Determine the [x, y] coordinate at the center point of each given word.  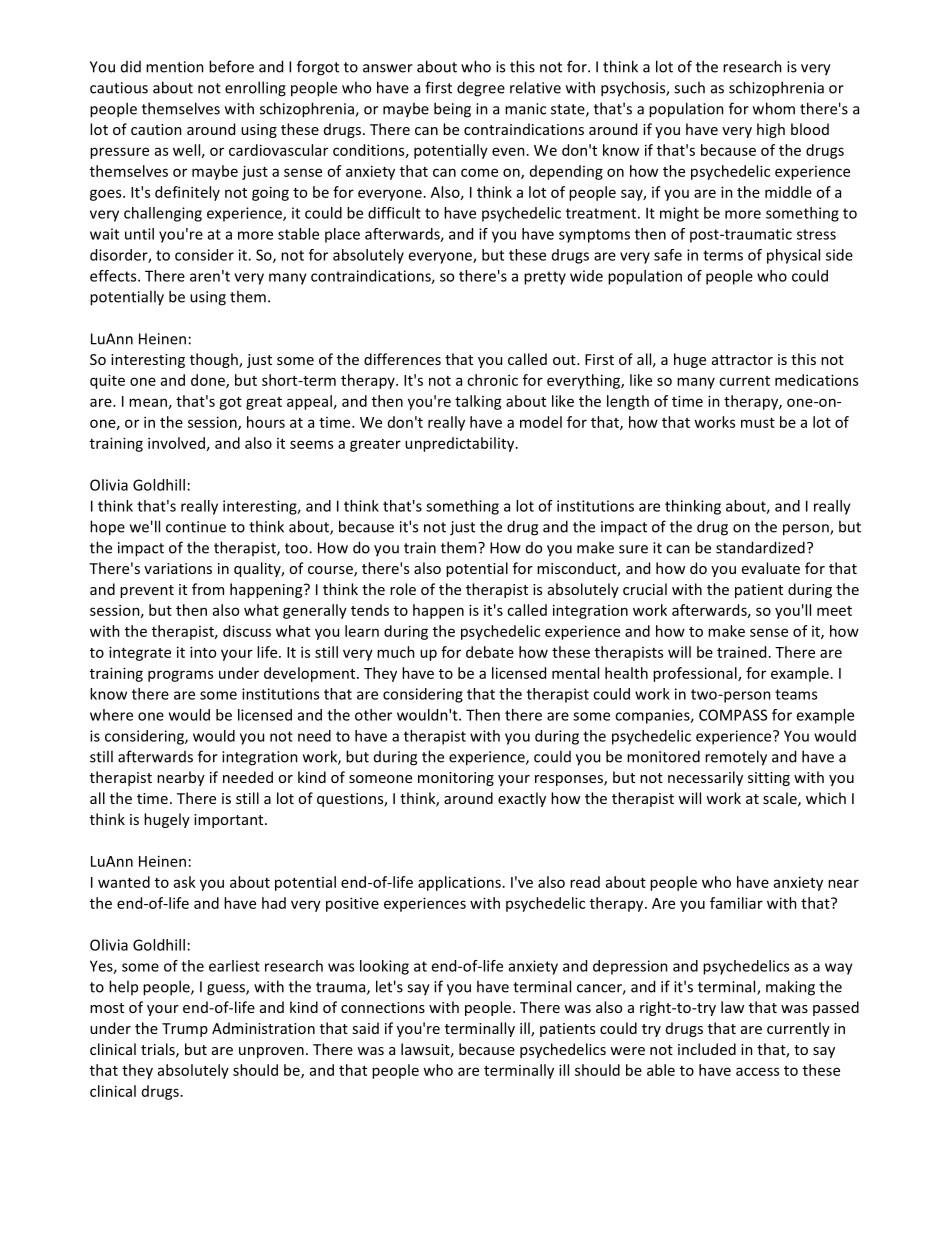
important [230, 821]
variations [178, 568]
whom [774, 108]
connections [383, 1007]
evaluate [771, 568]
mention [175, 67]
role [403, 589]
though [215, 360]
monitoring [456, 779]
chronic [492, 380]
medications [816, 380]
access [757, 1071]
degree [481, 89]
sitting [769, 779]
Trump [185, 1030]
